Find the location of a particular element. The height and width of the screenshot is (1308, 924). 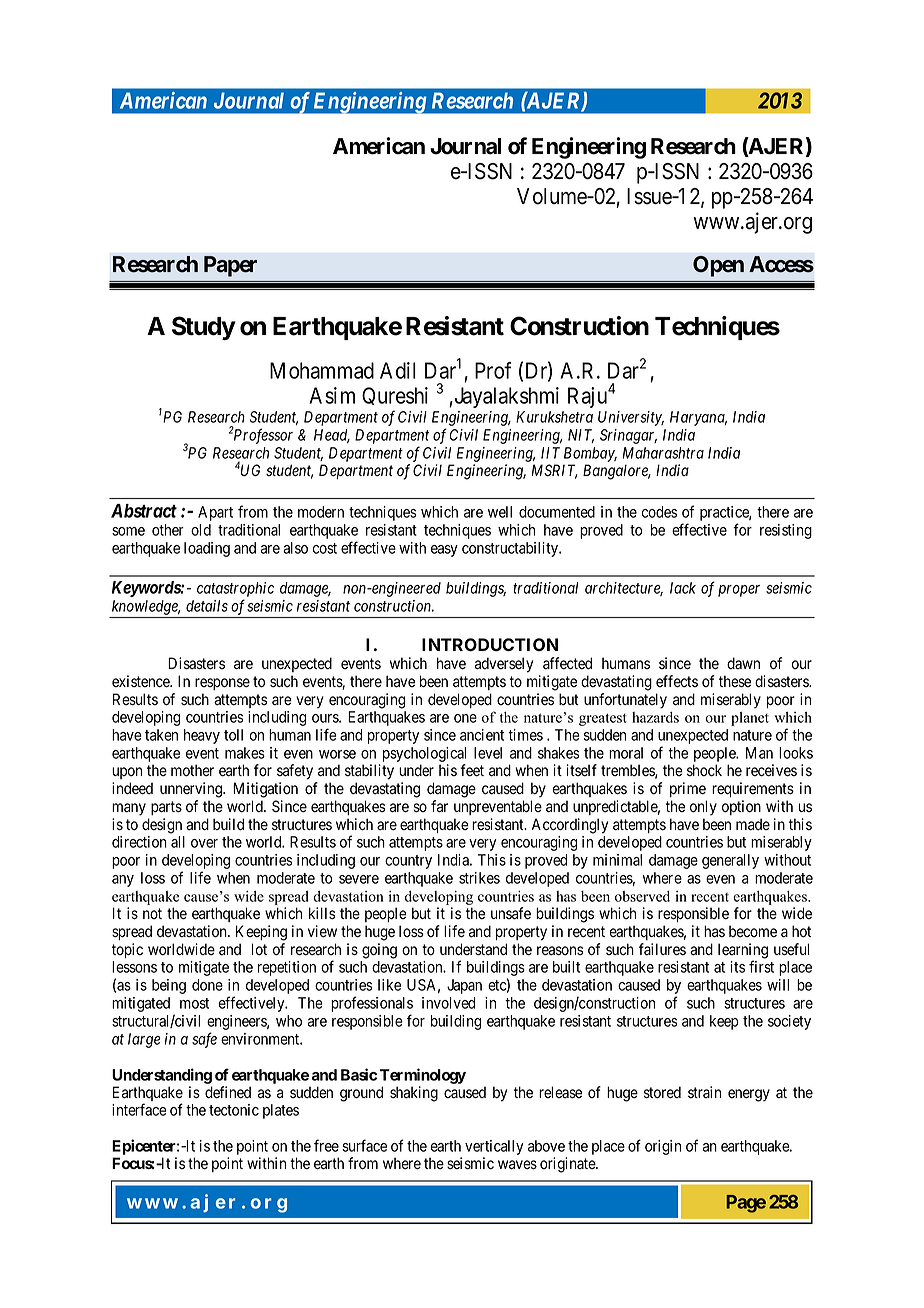

heavy is located at coordinates (202, 736).
